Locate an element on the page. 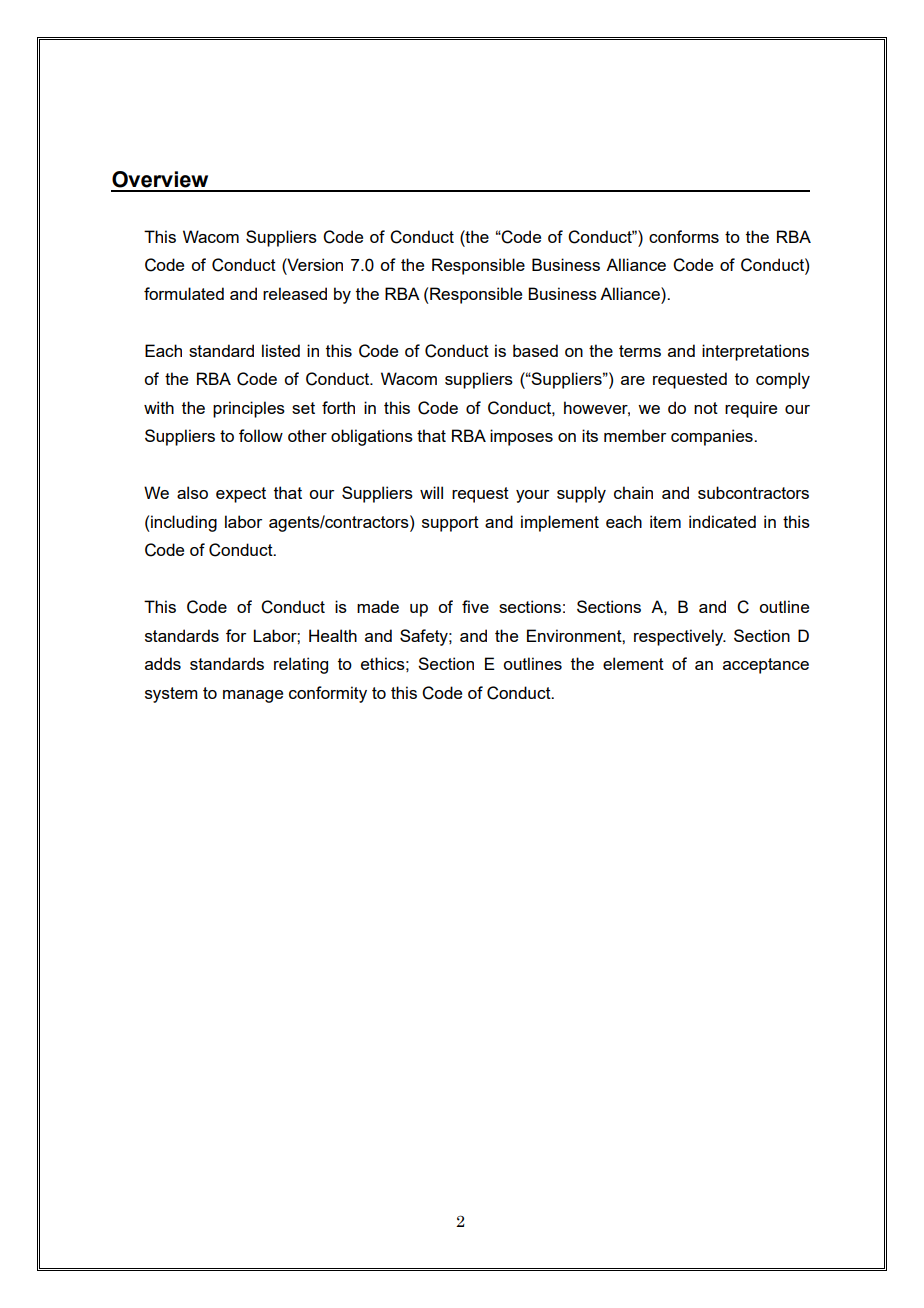  Health is located at coordinates (333, 635).
